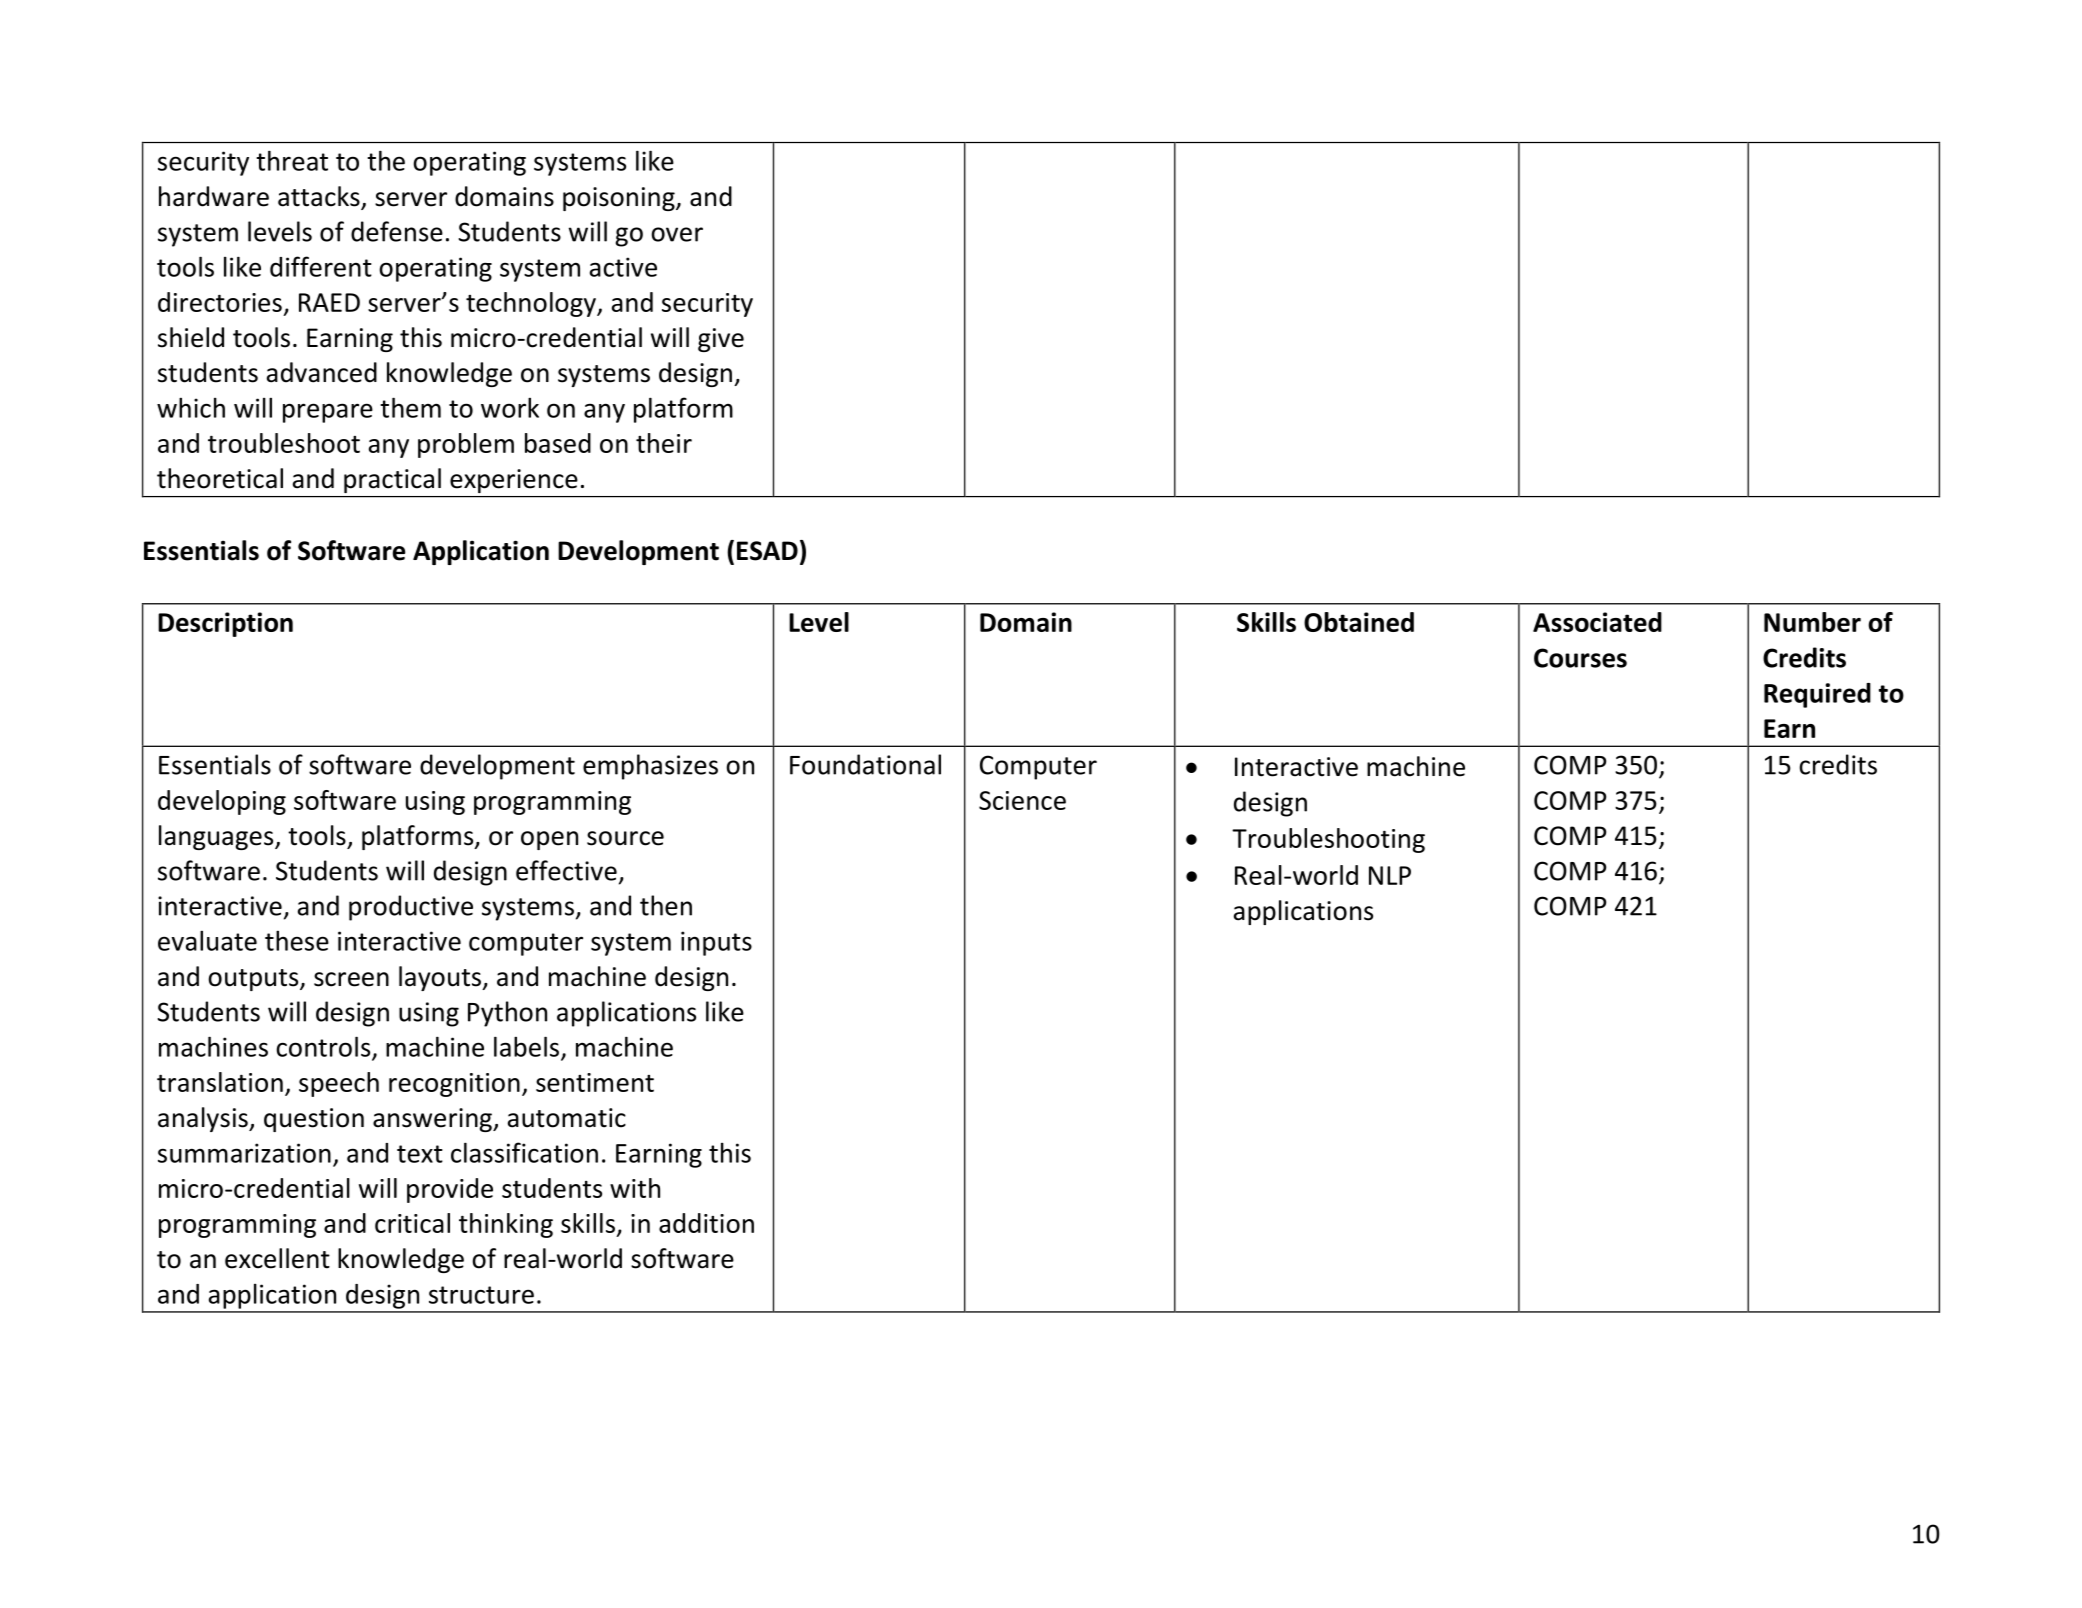 The height and width of the screenshot is (1608, 2082). What do you see at coordinates (865, 764) in the screenshot?
I see `Foundational` at bounding box center [865, 764].
